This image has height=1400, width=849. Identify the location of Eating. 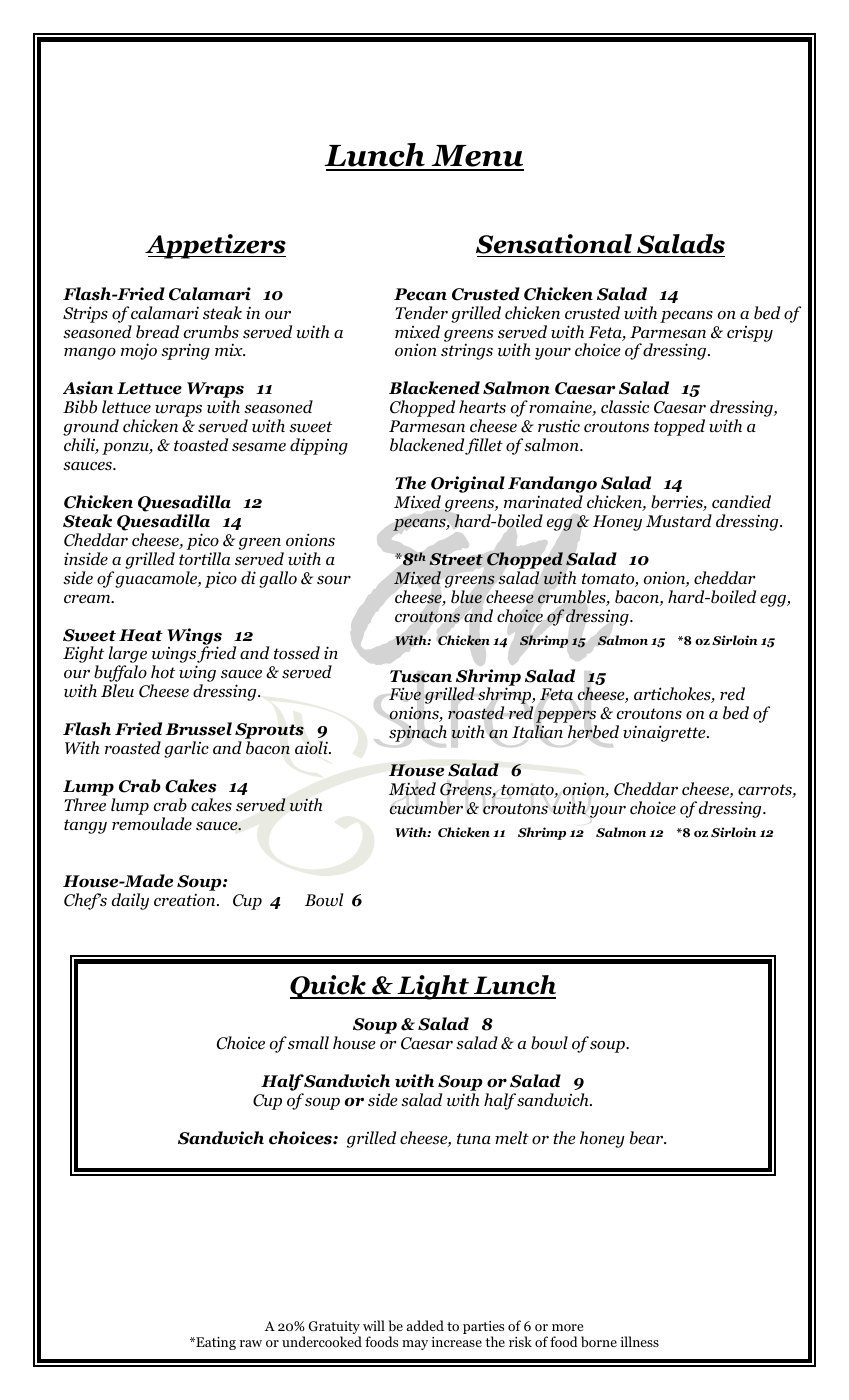
(215, 1343).
